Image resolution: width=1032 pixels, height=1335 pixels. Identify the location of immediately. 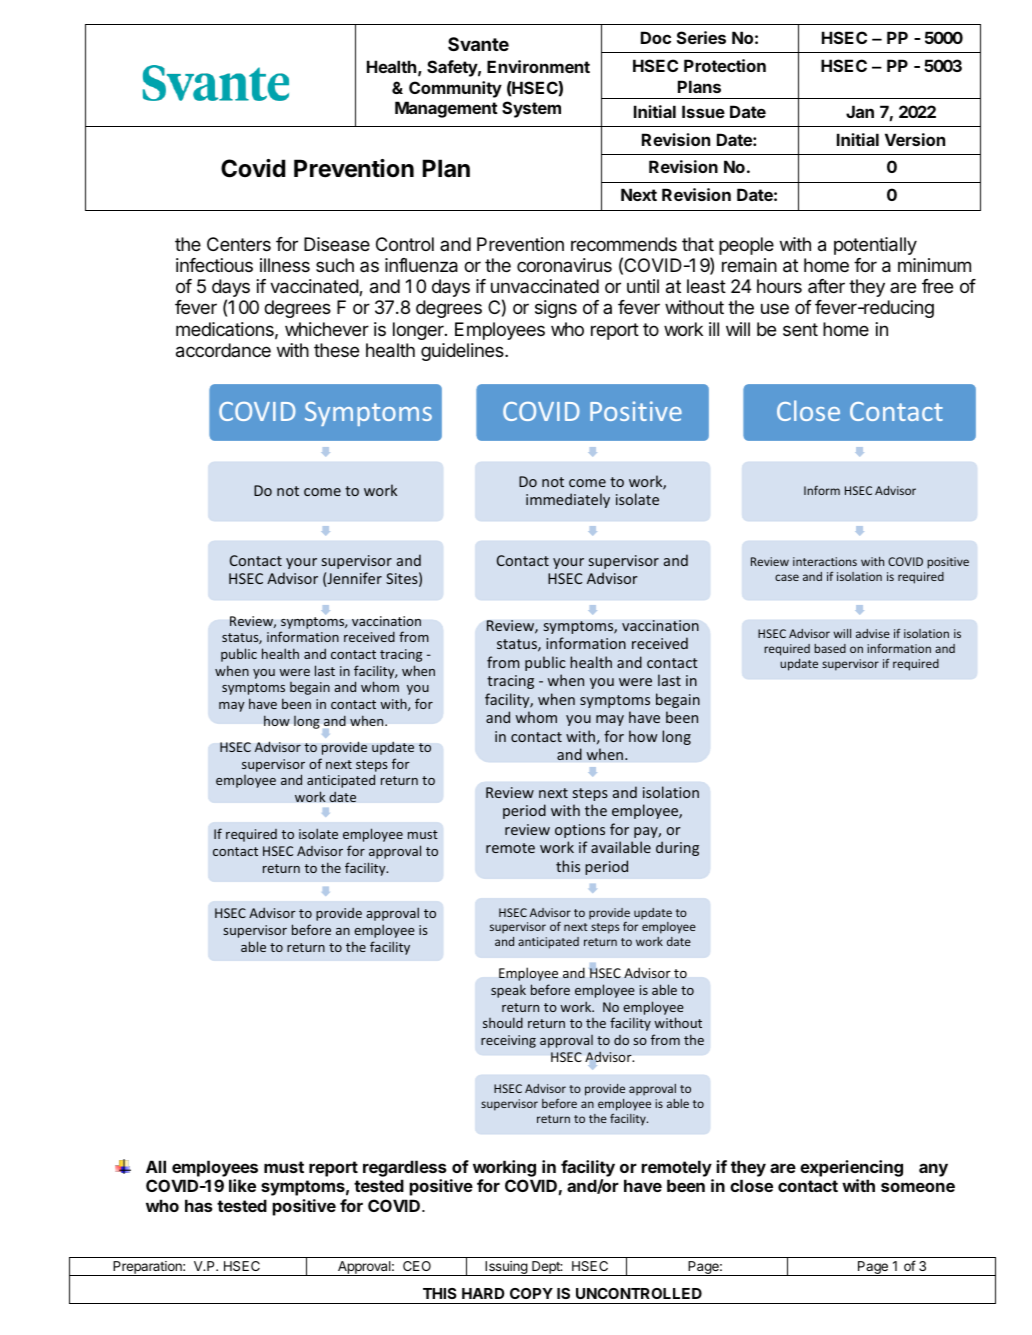
(568, 500).
